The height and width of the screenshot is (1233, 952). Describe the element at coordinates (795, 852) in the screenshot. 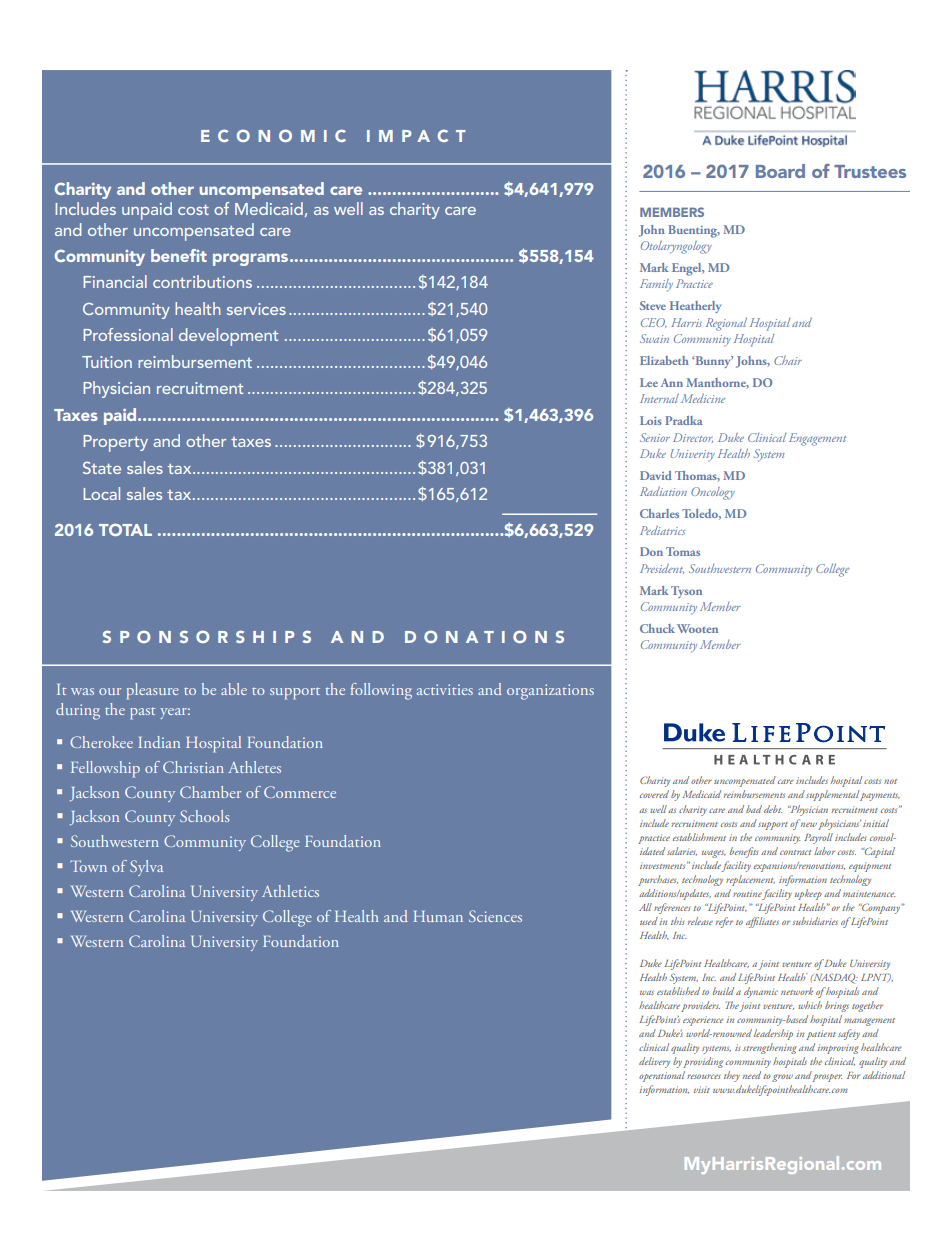

I see `contract` at that location.
